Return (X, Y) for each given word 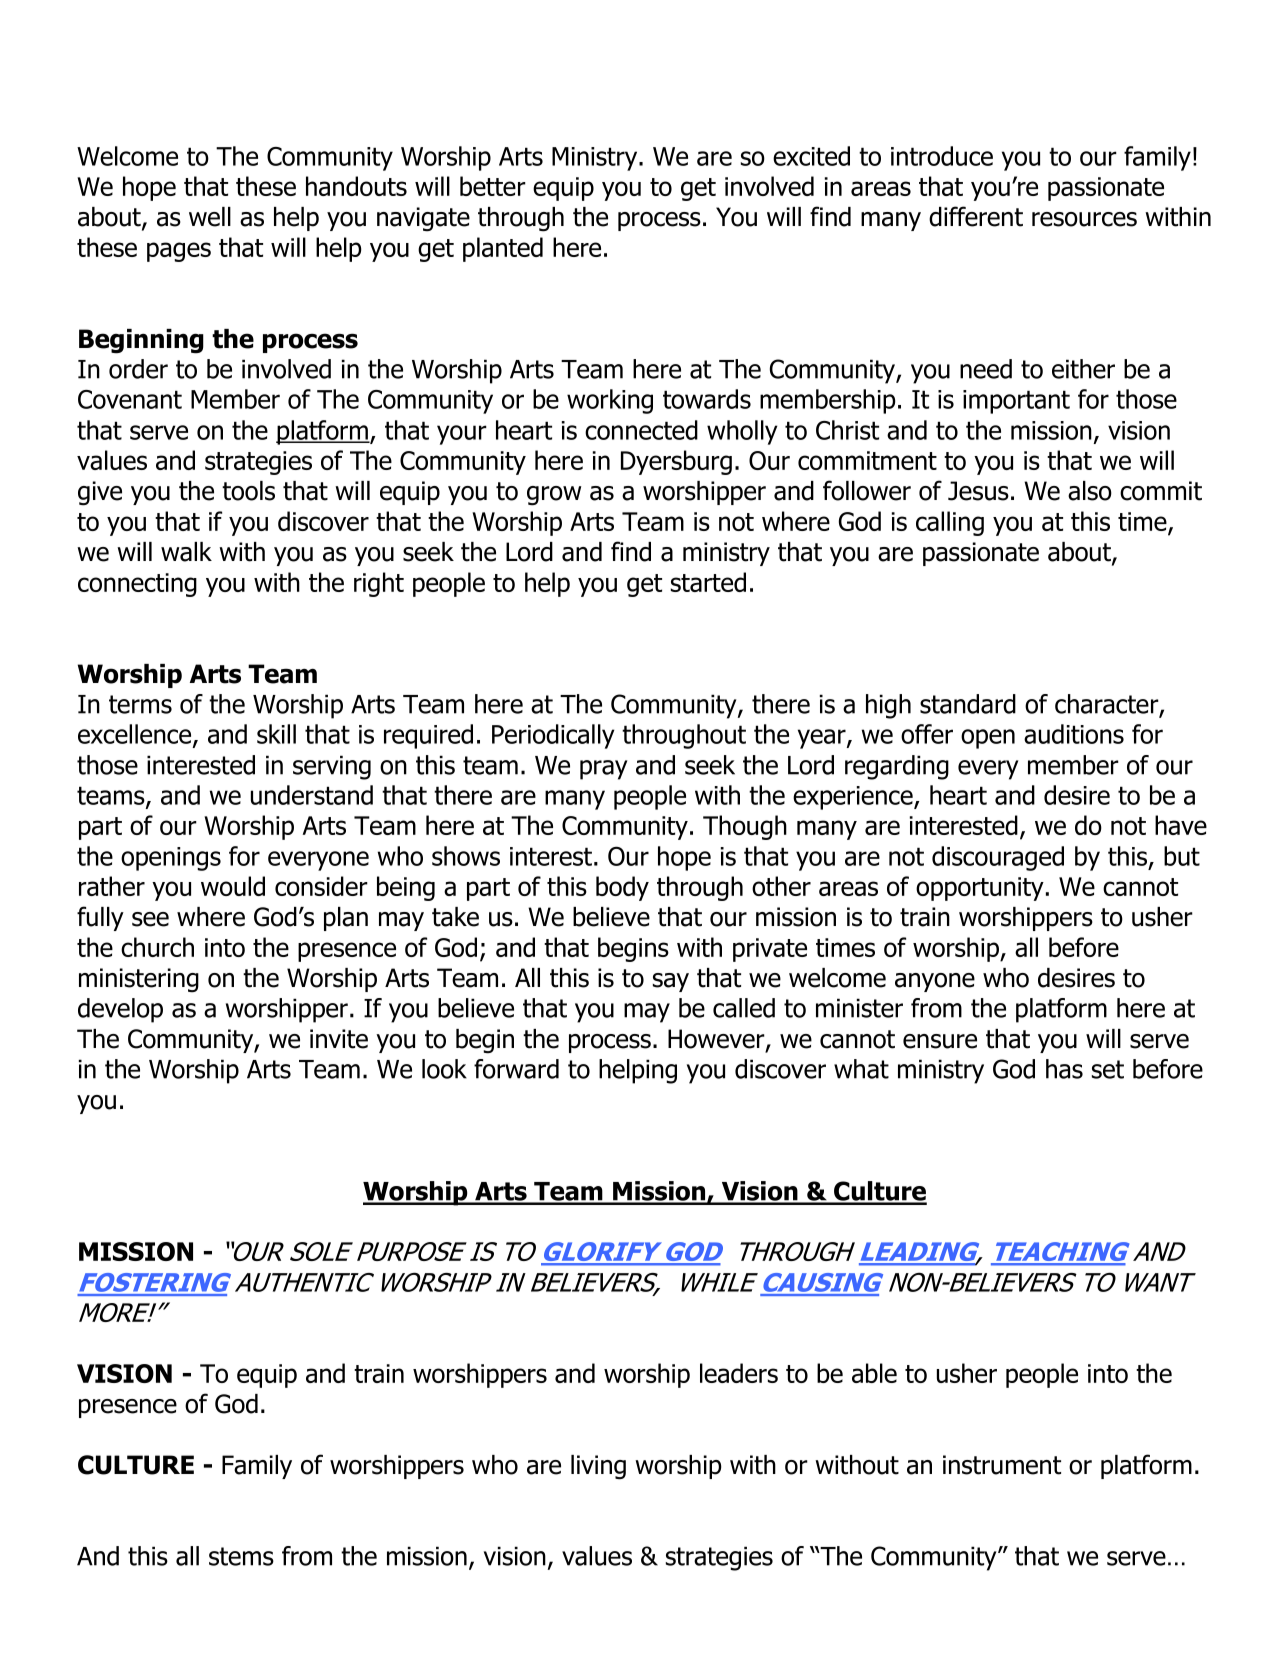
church (157, 947)
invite (339, 1039)
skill (276, 734)
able (874, 1373)
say (671, 982)
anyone (935, 982)
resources (1084, 219)
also (1090, 491)
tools (248, 491)
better (493, 186)
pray (604, 770)
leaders (739, 1373)
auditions (1074, 734)
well (210, 217)
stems (241, 1556)
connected (641, 430)
